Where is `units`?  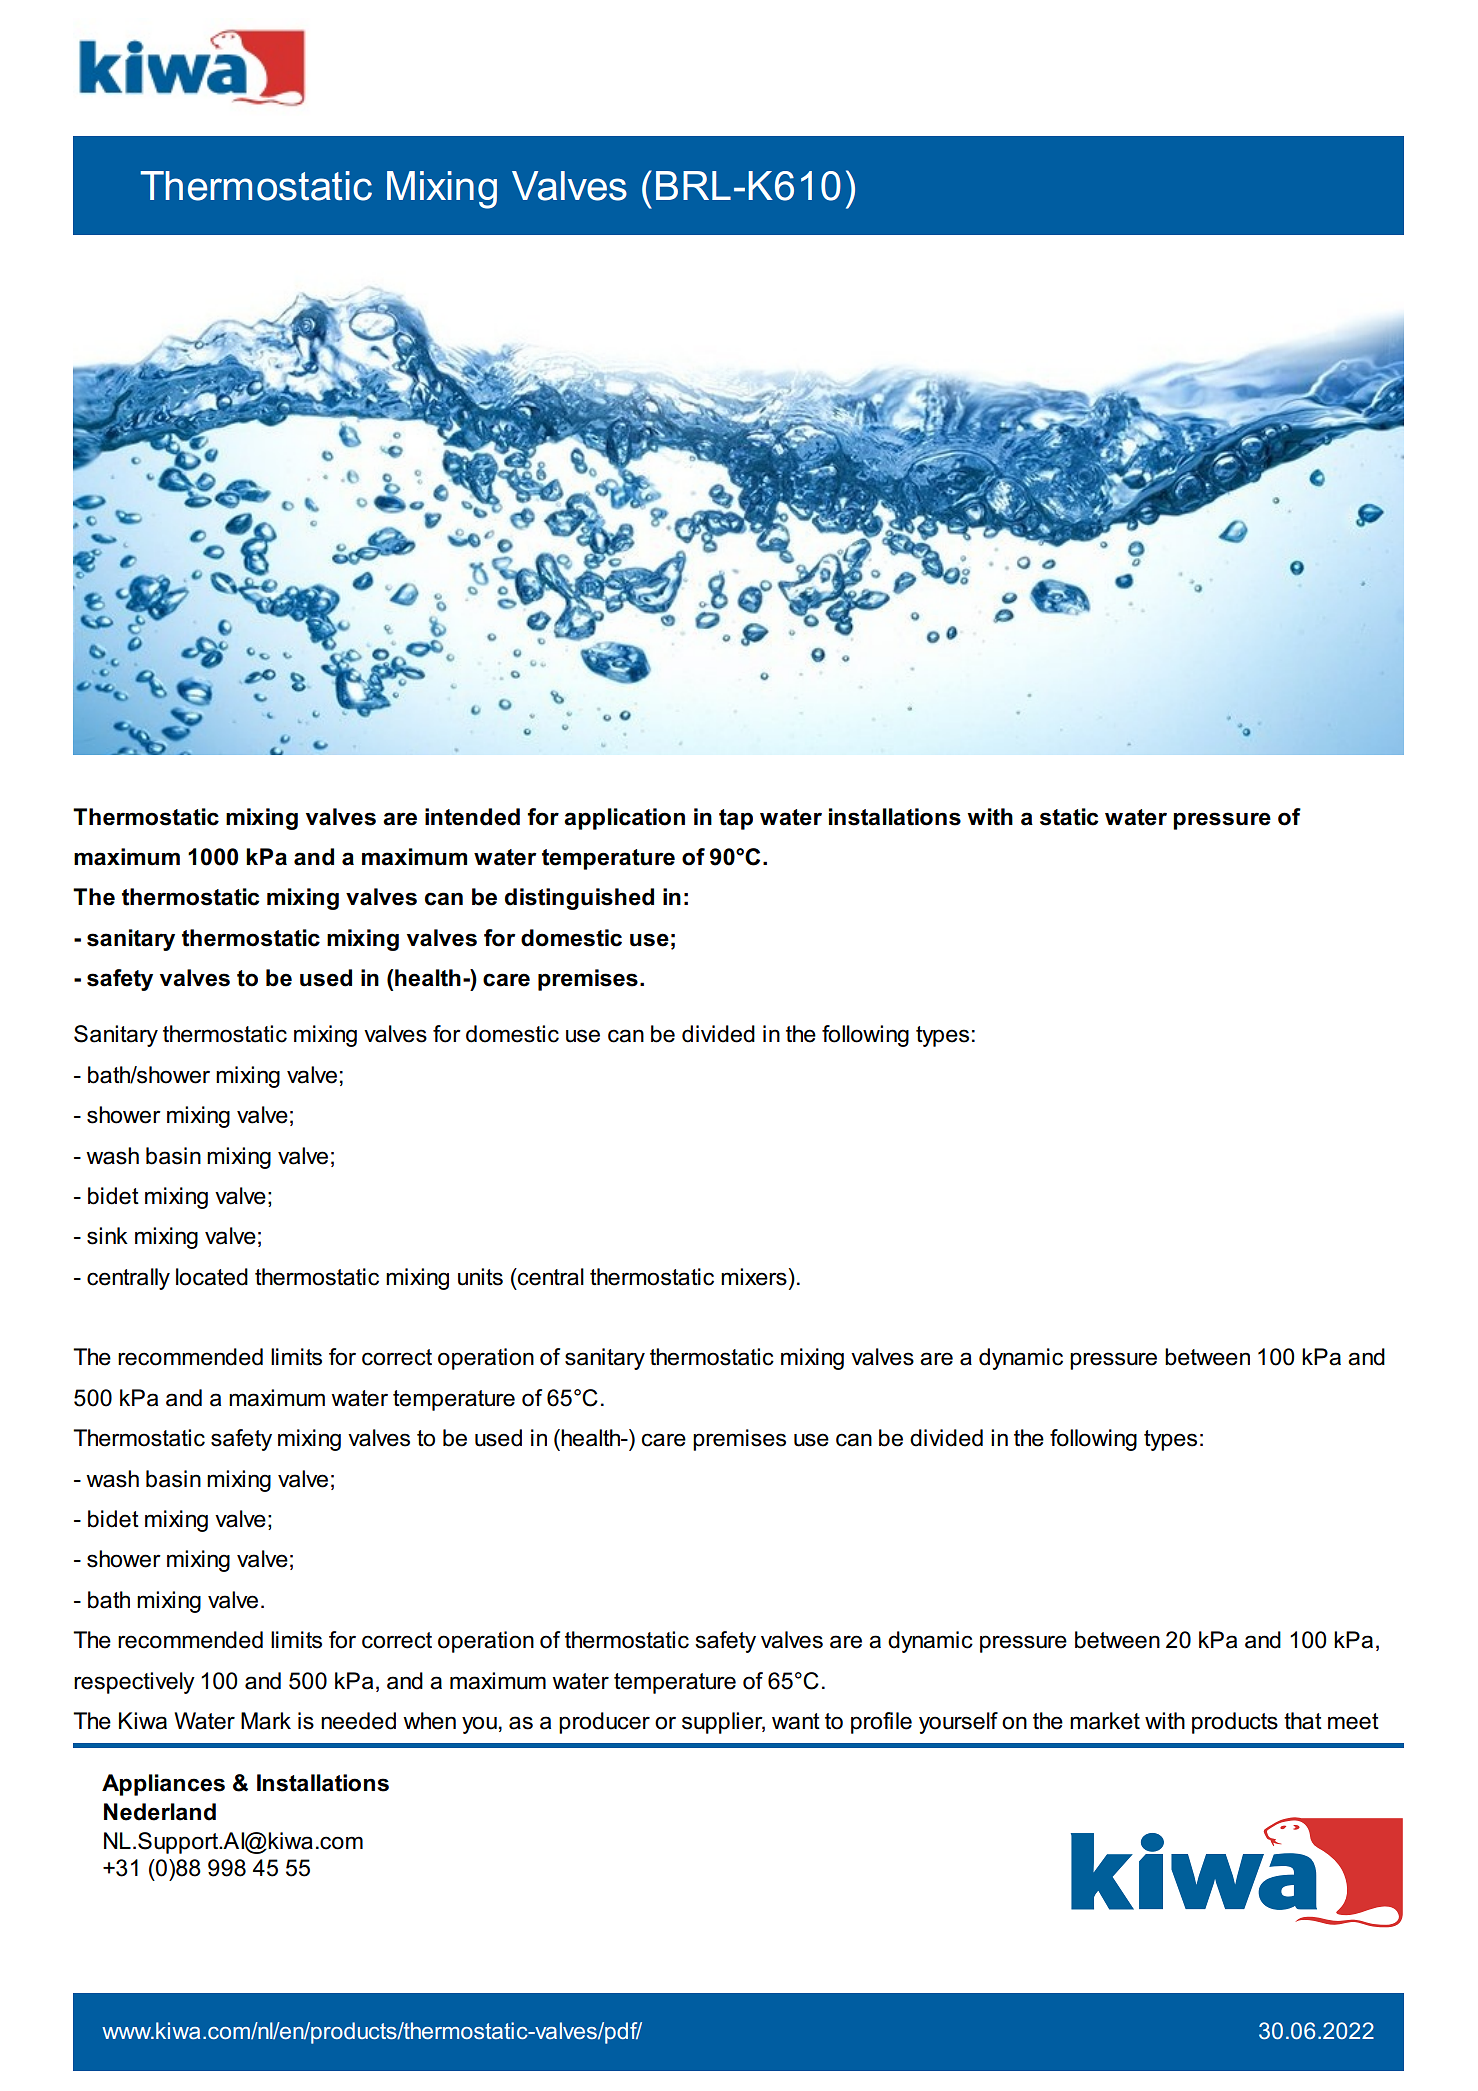
units is located at coordinates (480, 1277).
